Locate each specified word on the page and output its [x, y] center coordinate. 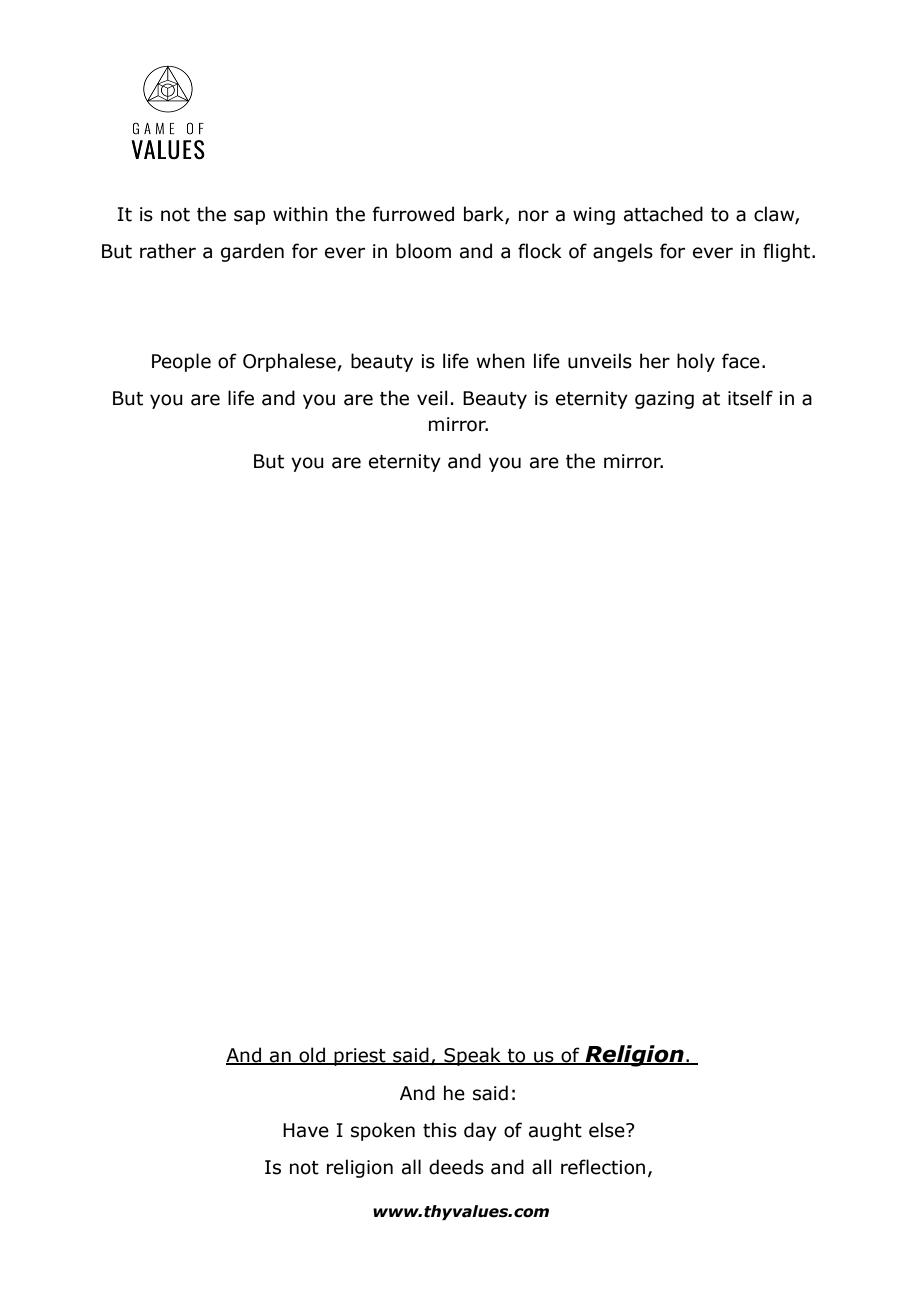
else [608, 1130]
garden [252, 252]
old [312, 1055]
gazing [664, 400]
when [501, 361]
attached [663, 214]
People [181, 362]
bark [485, 214]
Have [306, 1130]
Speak [472, 1056]
